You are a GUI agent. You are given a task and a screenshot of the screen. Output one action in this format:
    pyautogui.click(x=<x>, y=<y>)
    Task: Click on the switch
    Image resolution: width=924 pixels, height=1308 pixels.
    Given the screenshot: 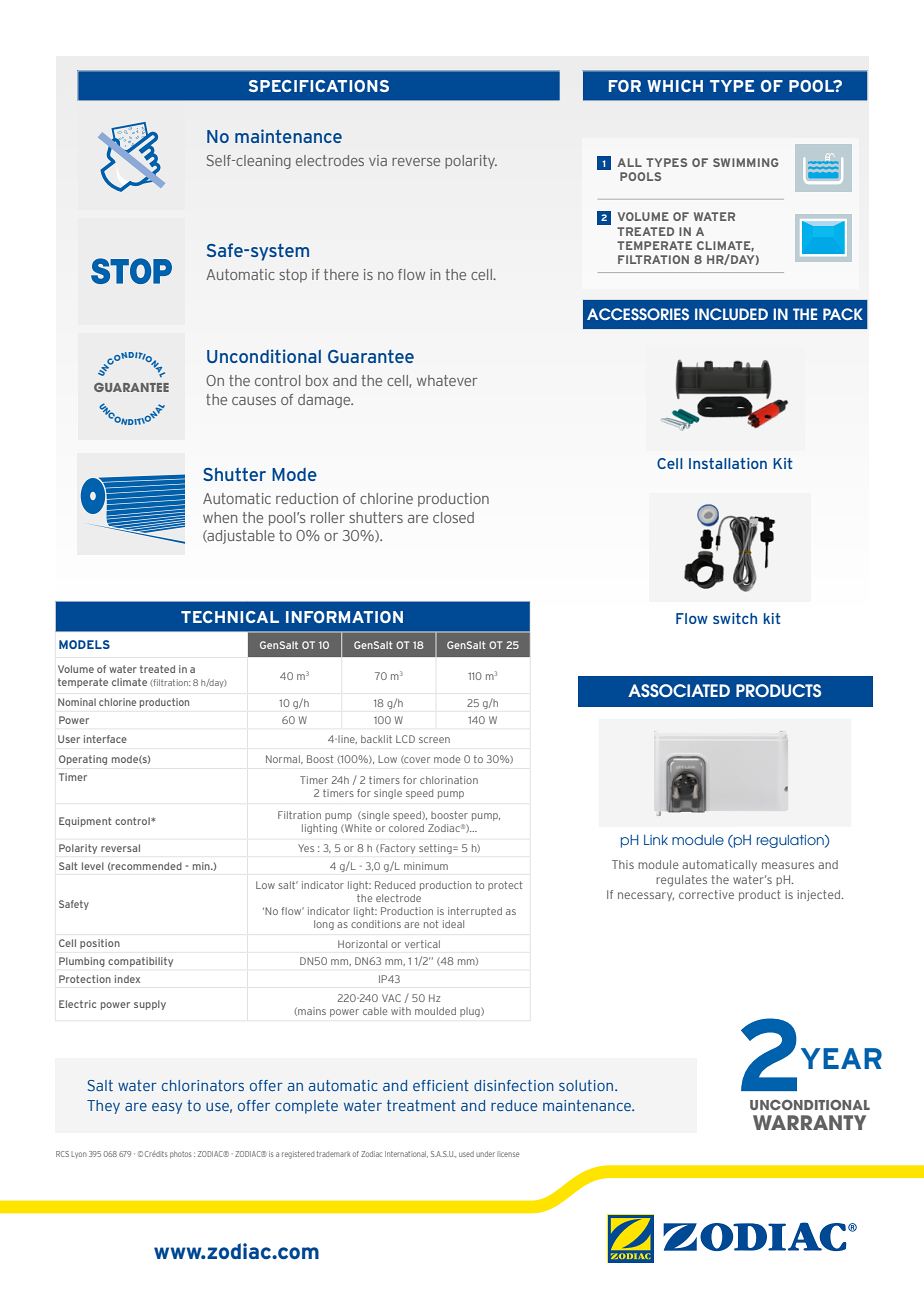 What is the action you would take?
    pyautogui.click(x=735, y=618)
